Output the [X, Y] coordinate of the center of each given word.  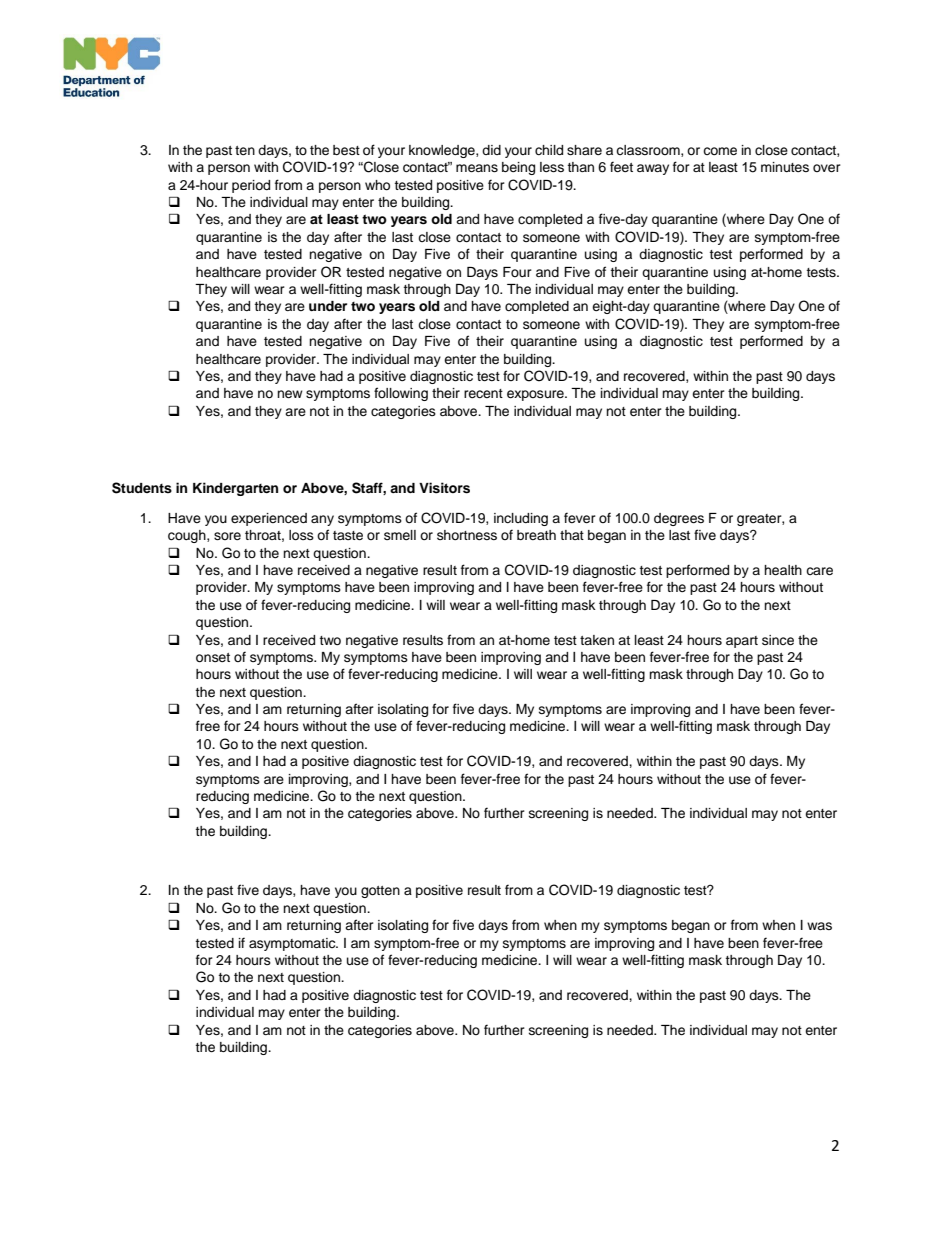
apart [742, 642]
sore [227, 536]
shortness [467, 535]
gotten [380, 892]
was [819, 926]
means [477, 168]
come [720, 151]
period [251, 186]
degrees [679, 519]
